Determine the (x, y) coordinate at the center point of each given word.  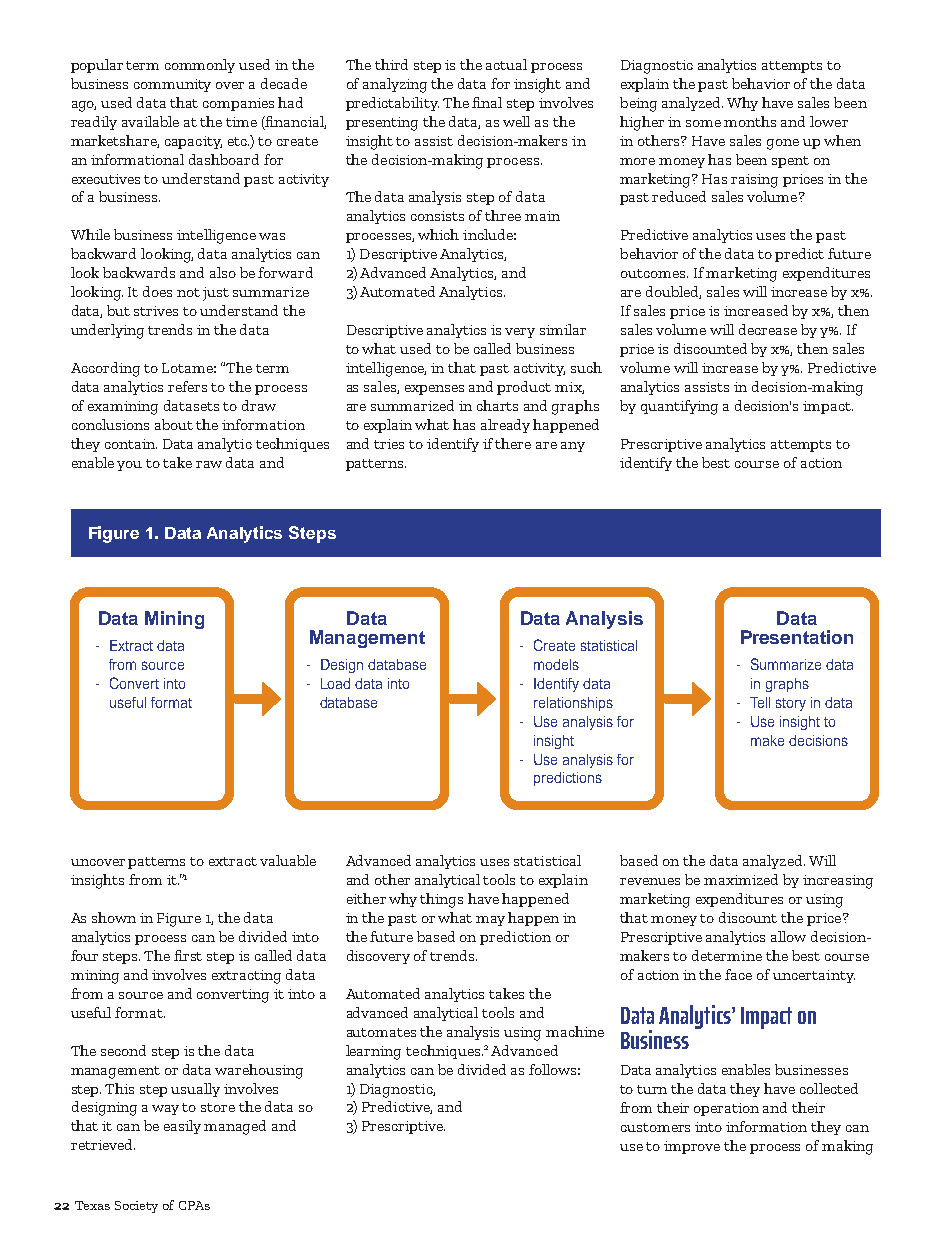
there (513, 443)
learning (373, 1052)
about (174, 424)
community (172, 85)
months (750, 121)
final (487, 102)
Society (136, 1207)
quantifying (679, 407)
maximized (741, 879)
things (441, 900)
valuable (288, 860)
